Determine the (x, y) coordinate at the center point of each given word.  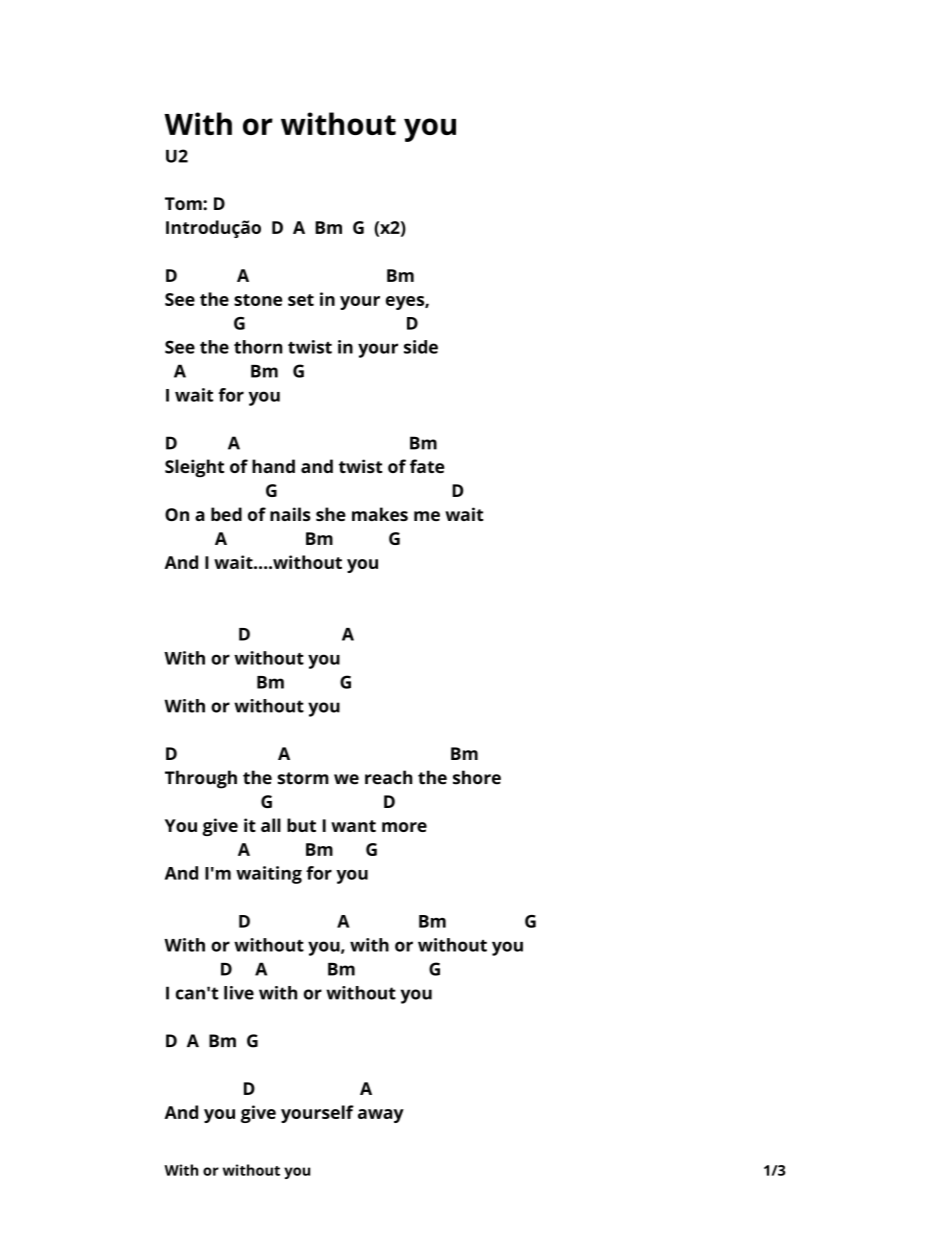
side (421, 347)
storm (303, 778)
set (301, 300)
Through (201, 779)
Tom (184, 203)
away (381, 1116)
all (271, 825)
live (239, 993)
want (353, 826)
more (404, 827)
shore (477, 777)
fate (427, 466)
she (331, 514)
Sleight (194, 468)
